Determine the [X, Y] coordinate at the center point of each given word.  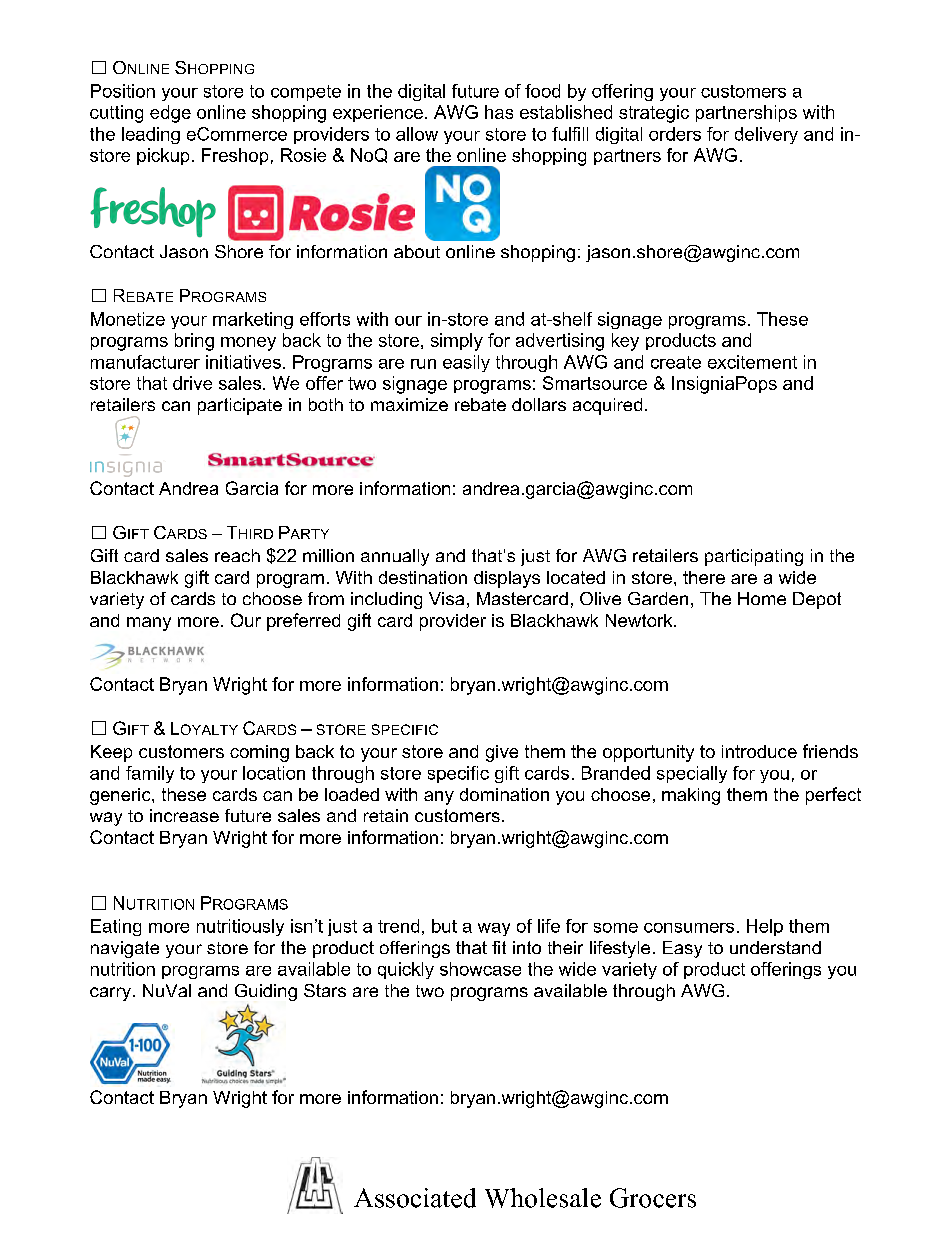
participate [240, 406]
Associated [415, 1198]
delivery [766, 135]
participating [754, 557]
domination [504, 794]
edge [170, 114]
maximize [409, 404]
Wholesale [543, 1198]
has [499, 112]
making [691, 796]
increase [184, 815]
